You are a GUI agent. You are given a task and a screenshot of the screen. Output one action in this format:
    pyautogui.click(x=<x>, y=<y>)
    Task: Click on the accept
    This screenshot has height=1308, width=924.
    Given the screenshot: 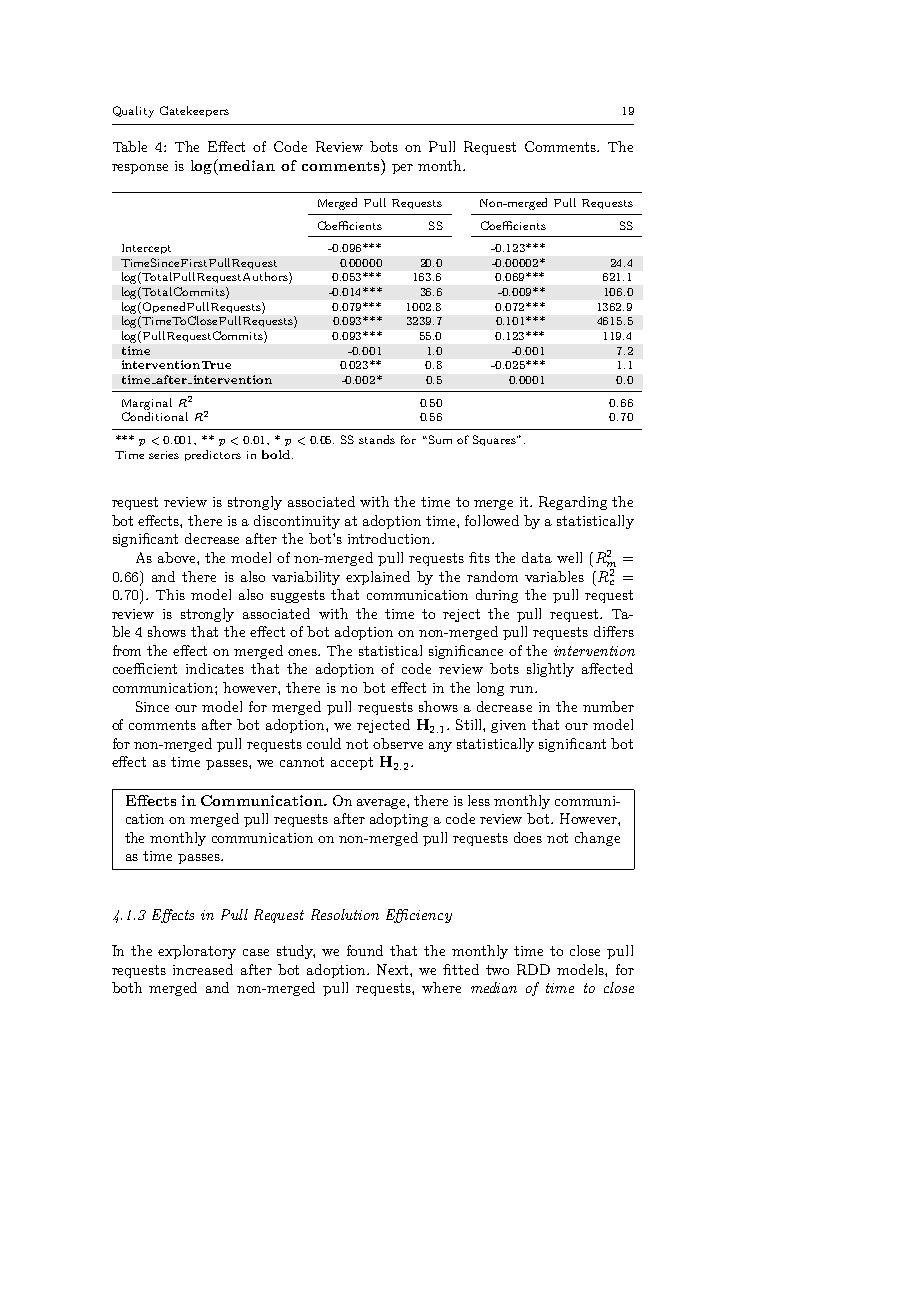 What is the action you would take?
    pyautogui.click(x=352, y=763)
